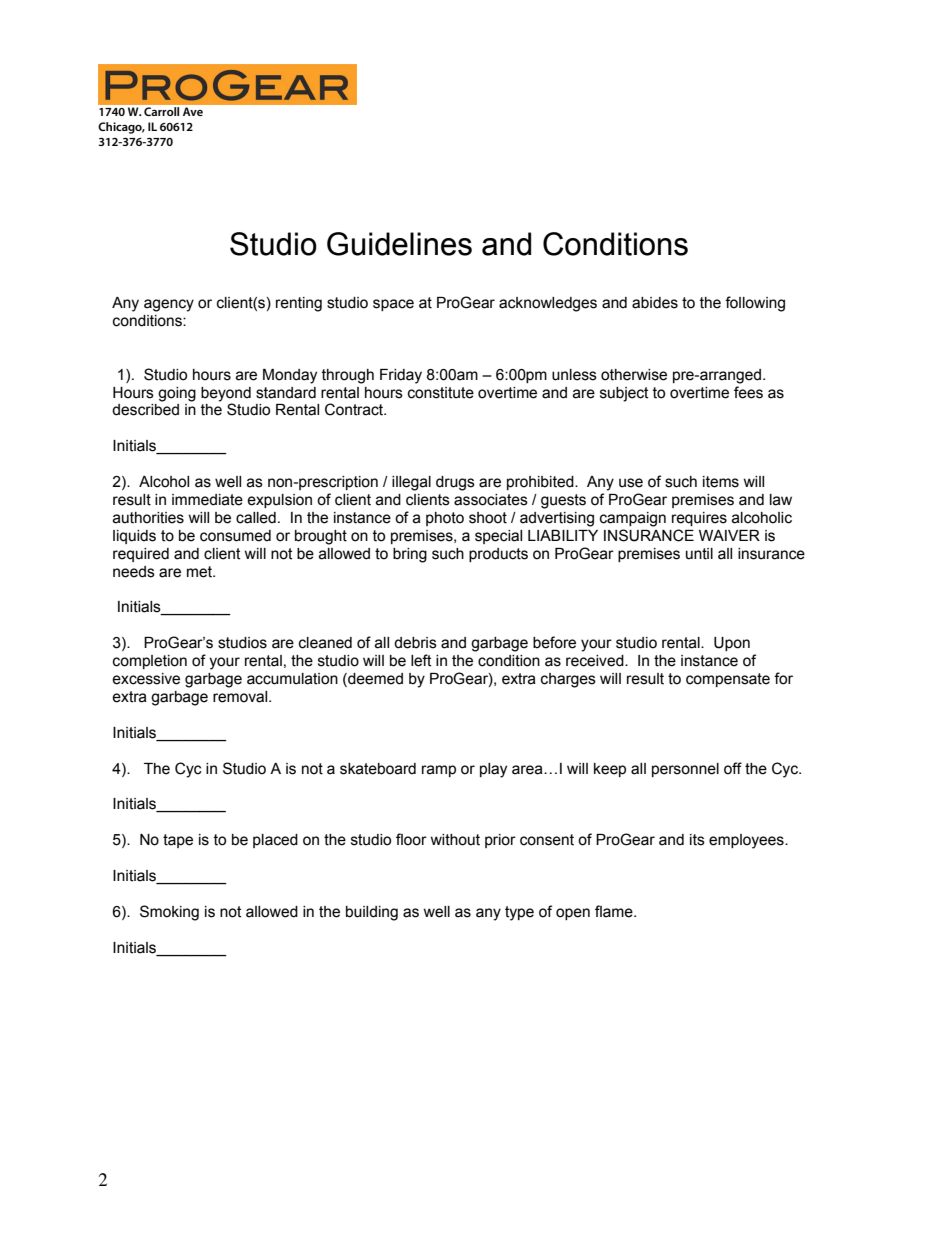 This document has height=1233, width=952. Describe the element at coordinates (399, 244) in the document. I see `Guidelines` at that location.
